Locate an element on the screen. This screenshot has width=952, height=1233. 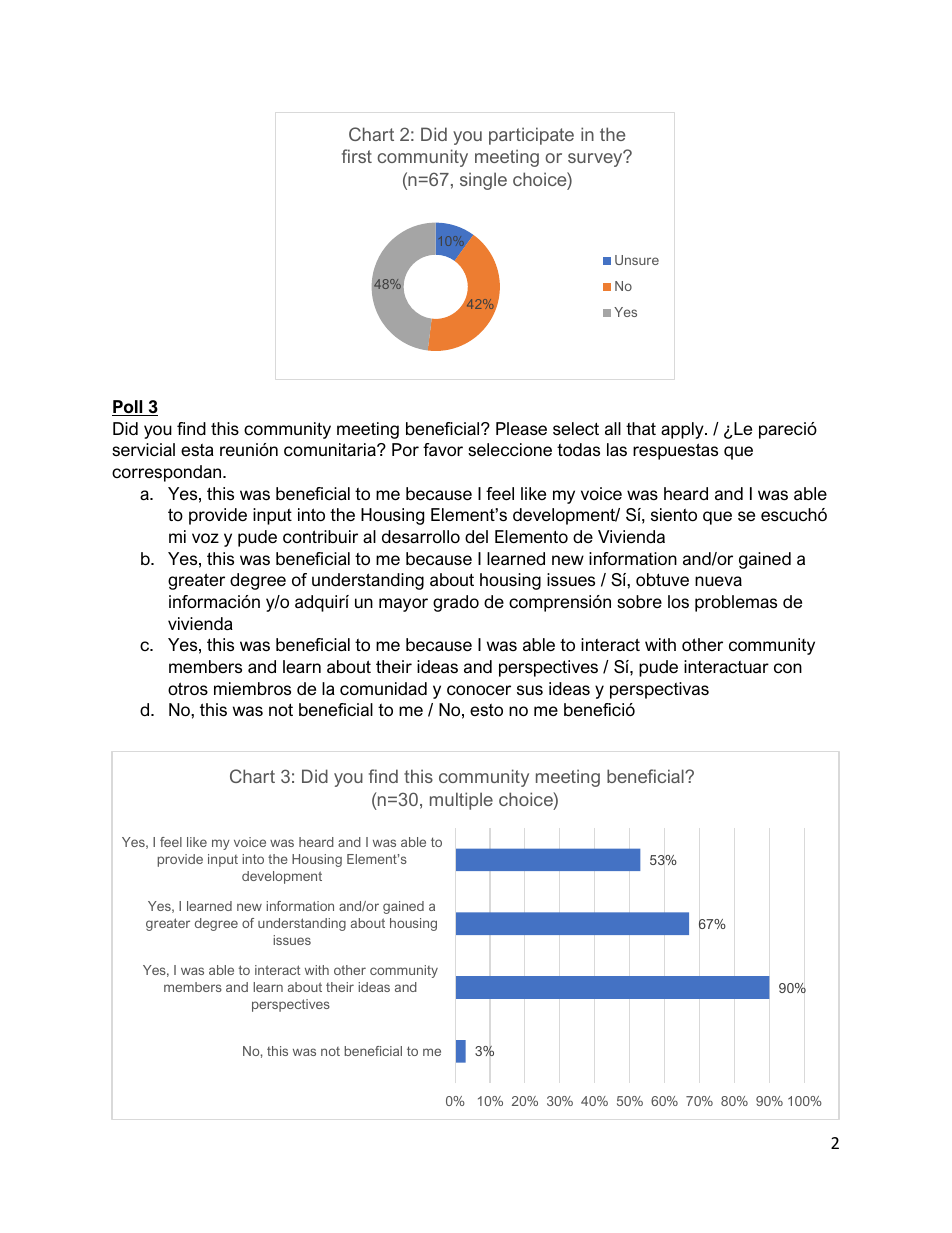
participate is located at coordinates (531, 136).
